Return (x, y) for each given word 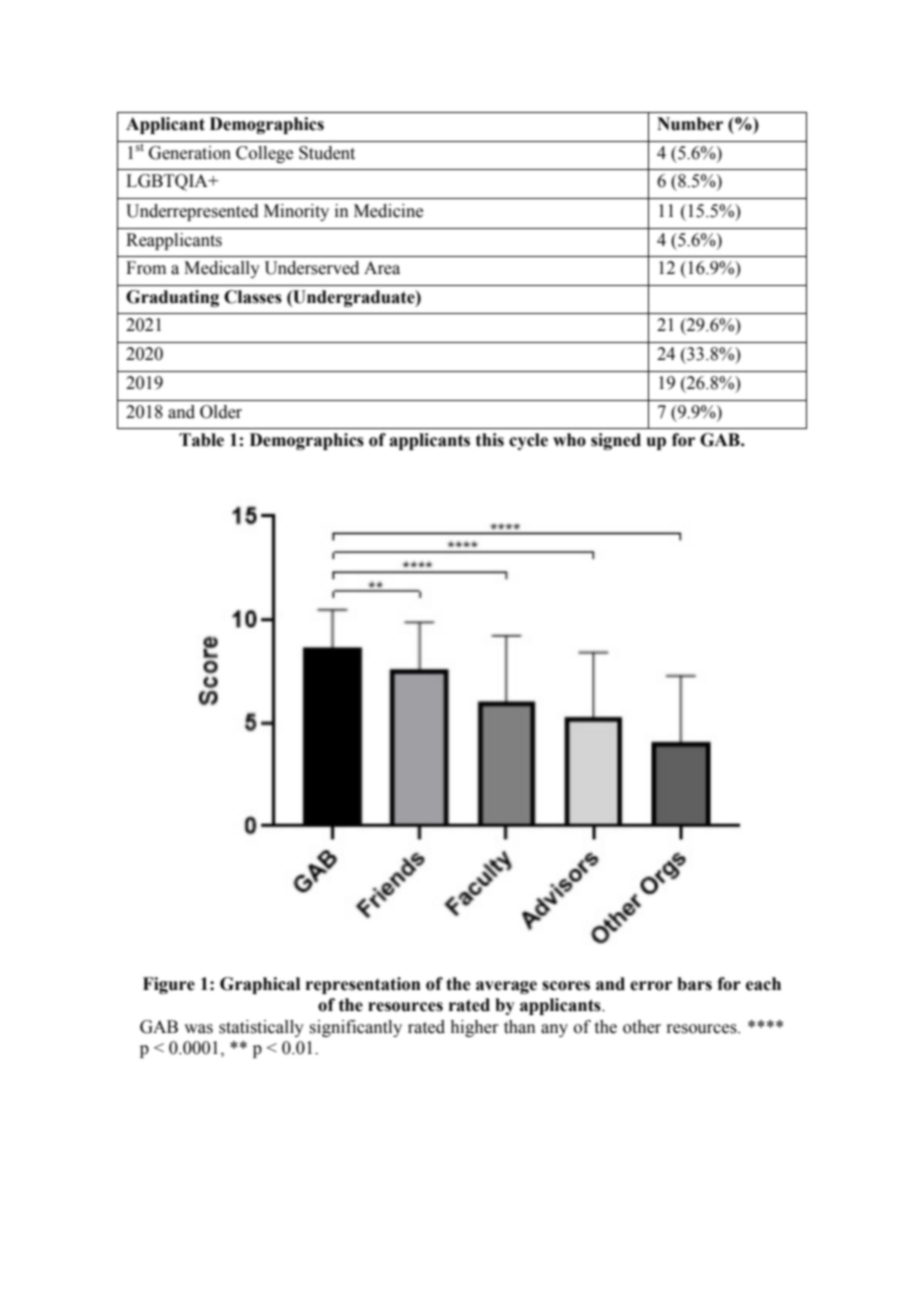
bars (694, 984)
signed (616, 441)
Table (201, 440)
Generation (190, 153)
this (490, 440)
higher (474, 1028)
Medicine (388, 211)
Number (690, 124)
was (198, 1029)
